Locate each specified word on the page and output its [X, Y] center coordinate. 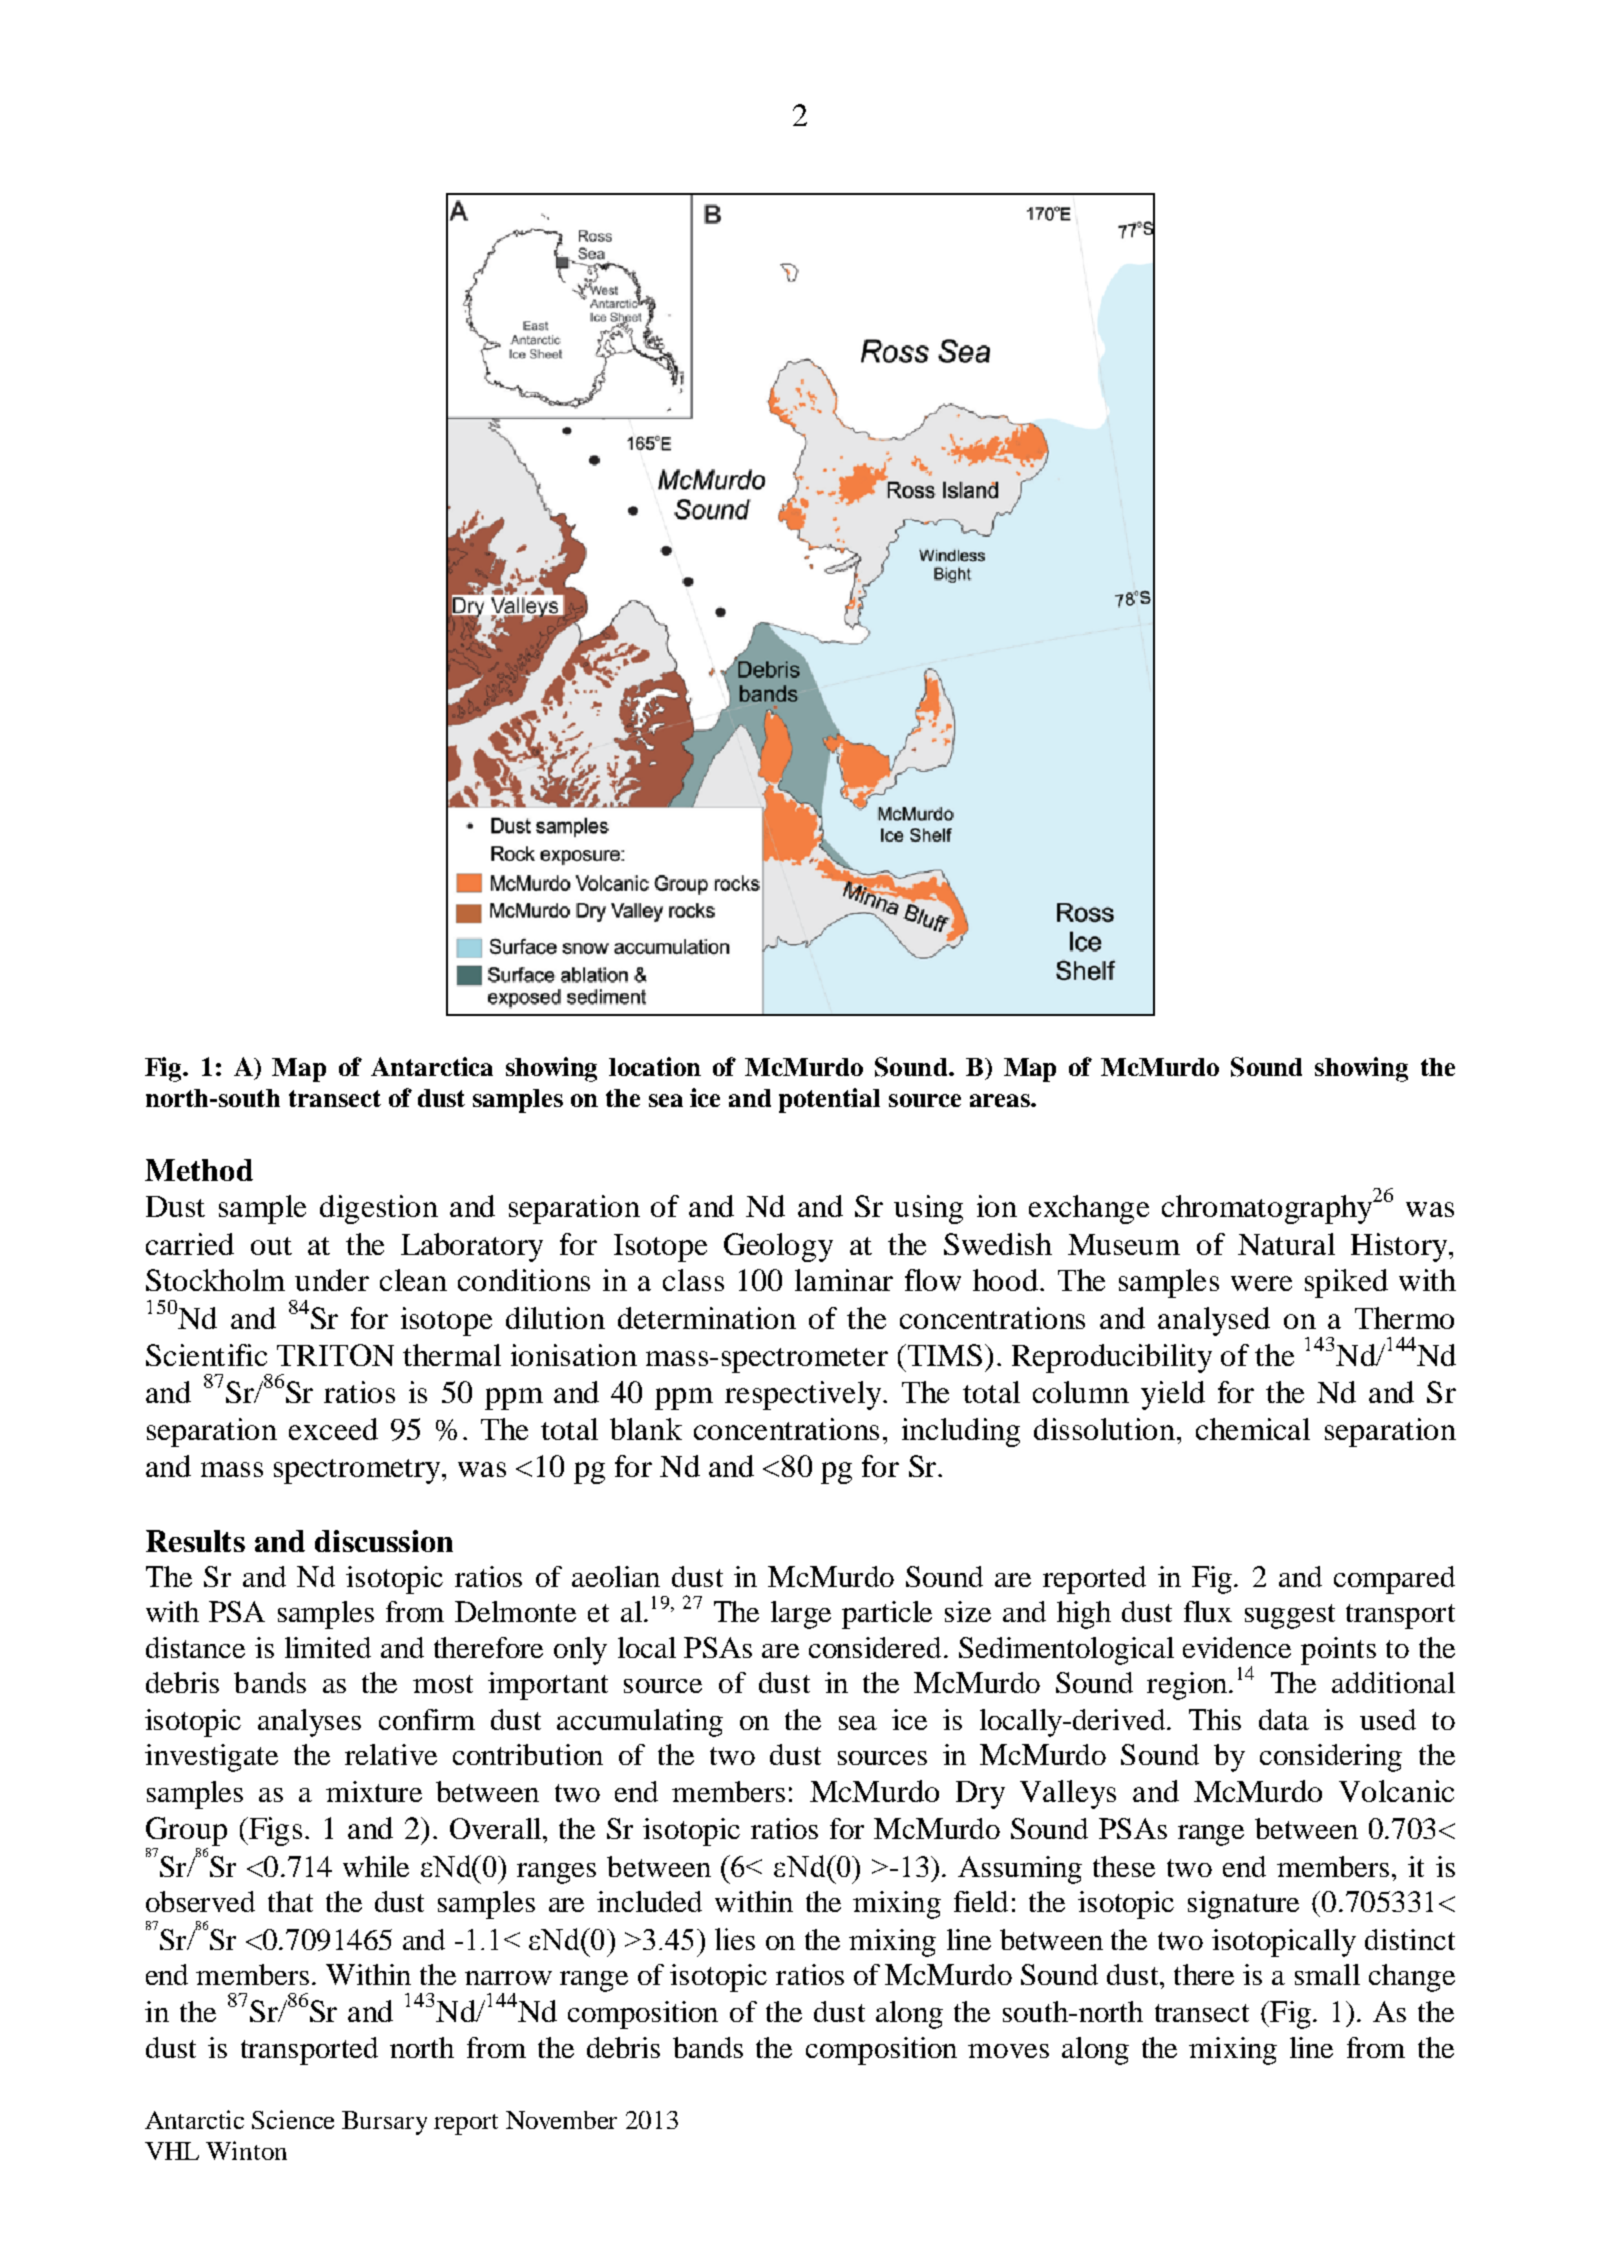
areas [1001, 1100]
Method [199, 1170]
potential [829, 1100]
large [801, 1615]
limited [328, 1647]
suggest [1290, 1616]
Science [293, 2119]
